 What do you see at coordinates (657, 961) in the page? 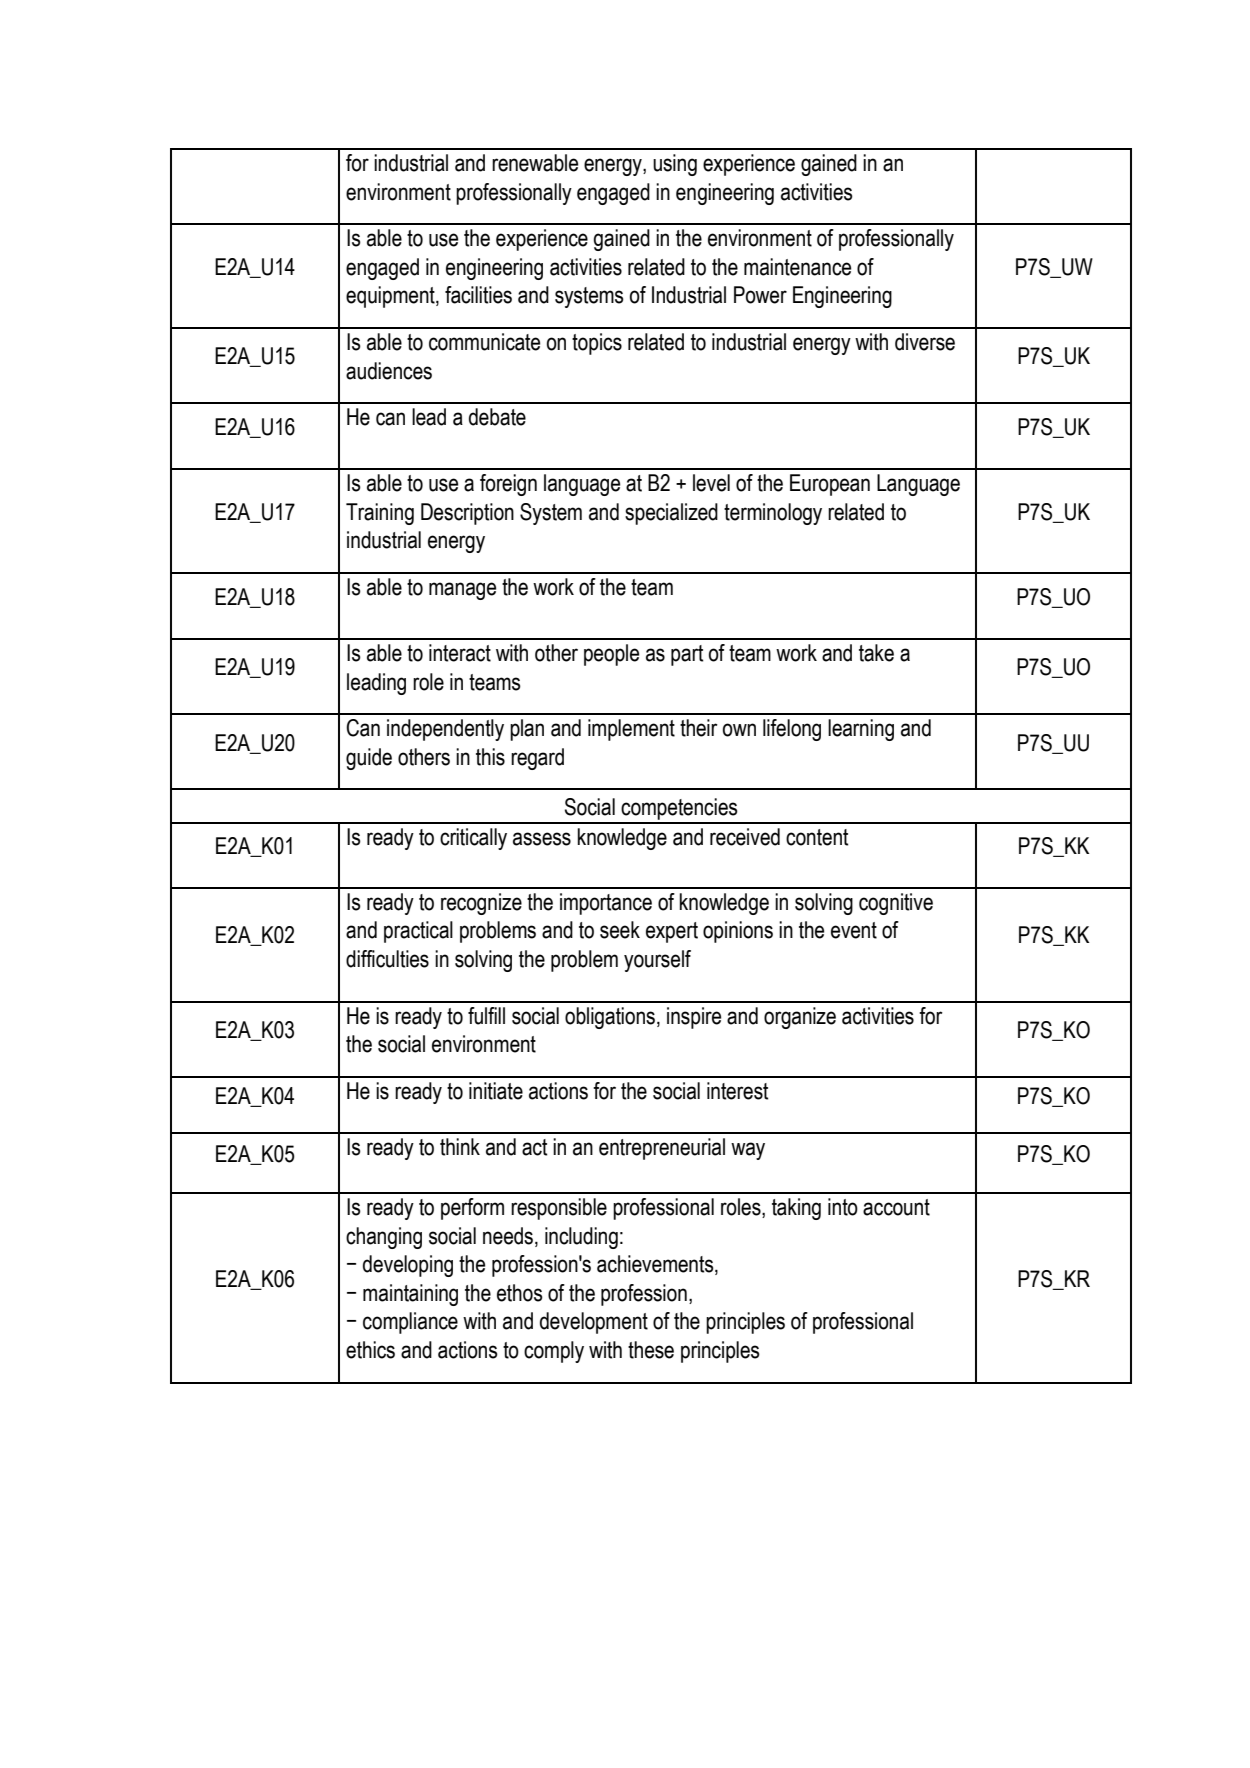
I see `yourself` at bounding box center [657, 961].
